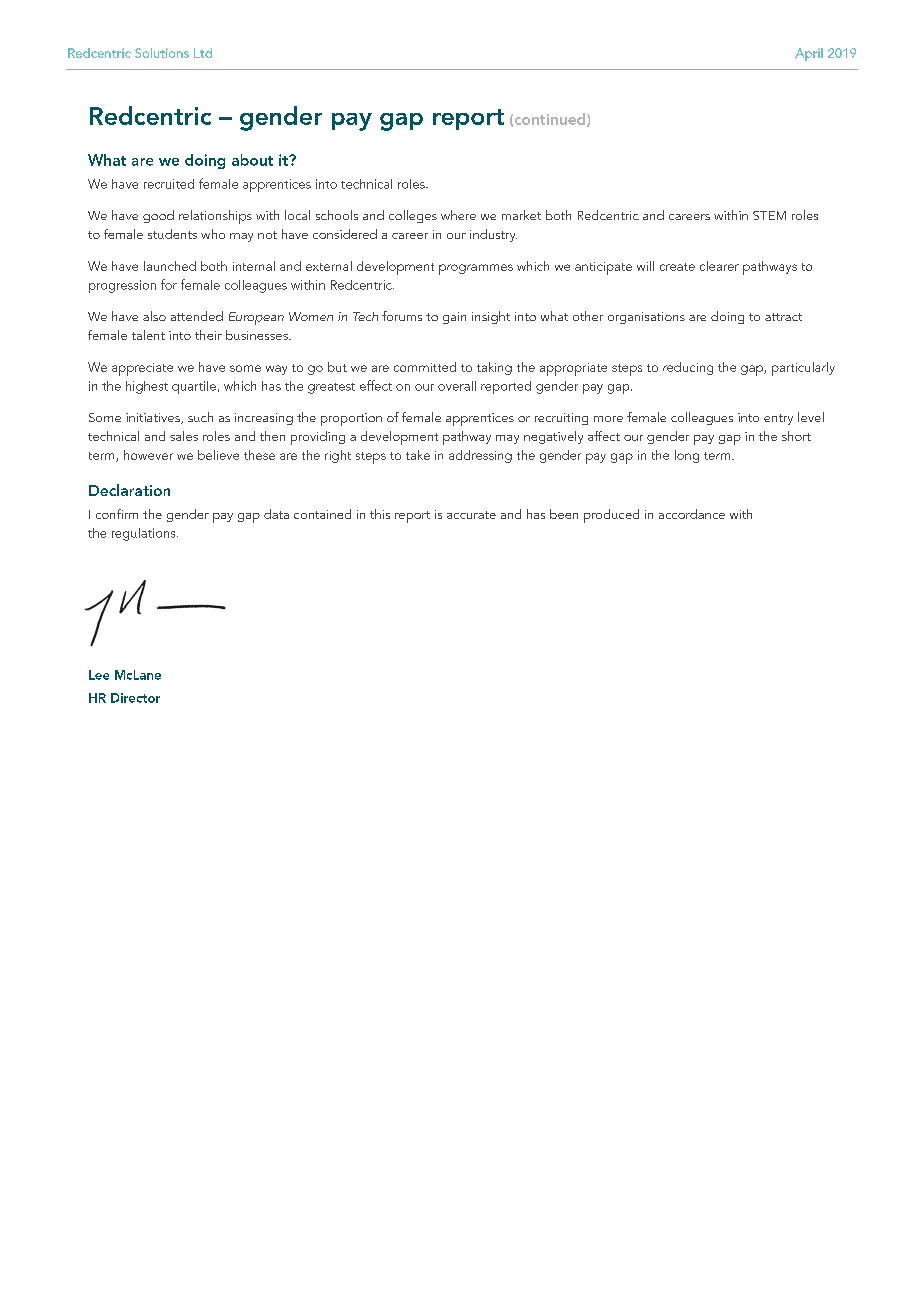 The image size is (924, 1308). What do you see at coordinates (203, 53) in the screenshot?
I see `Ltd` at bounding box center [203, 53].
